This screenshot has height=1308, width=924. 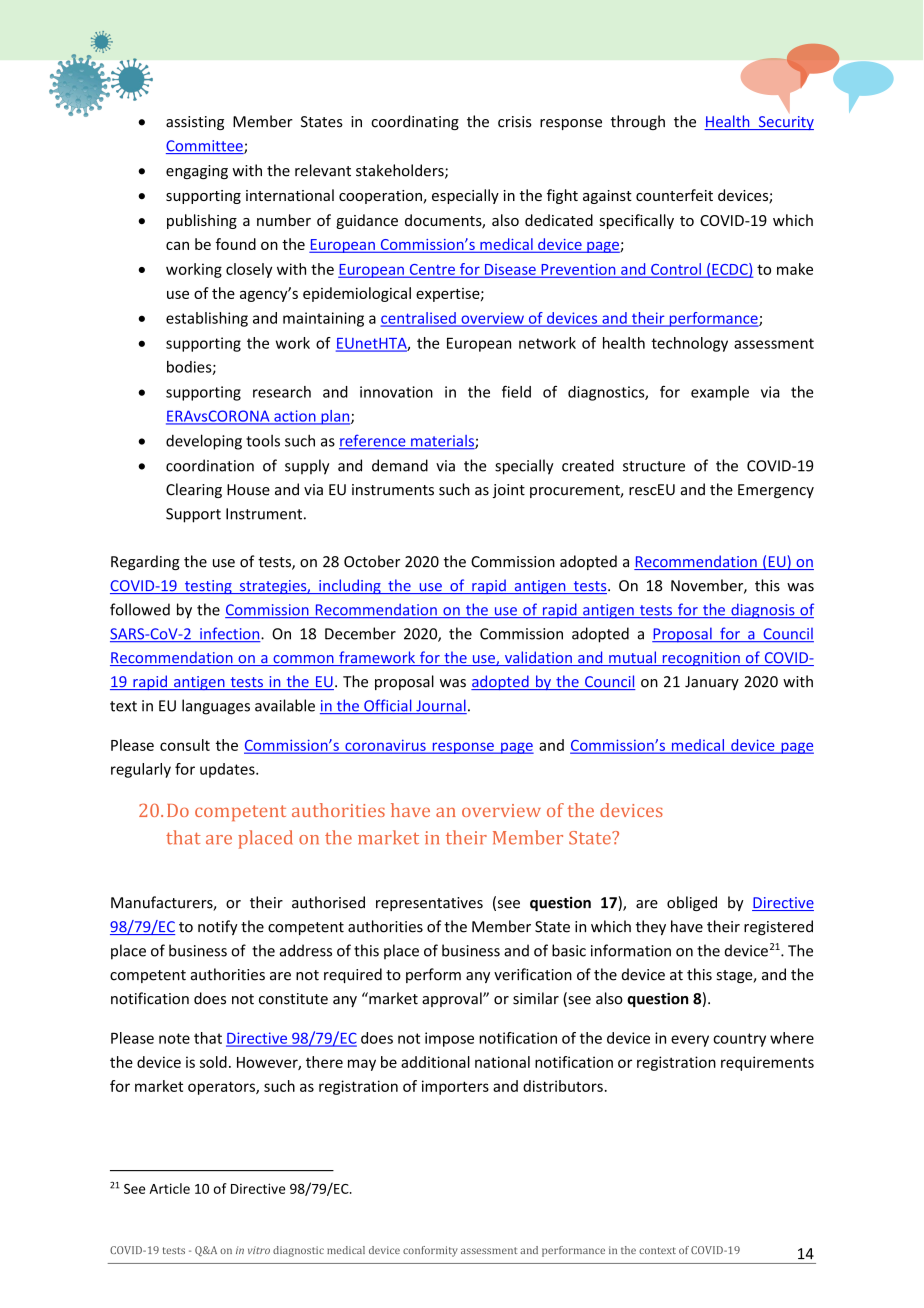 I want to click on representatives, so click(x=429, y=904).
